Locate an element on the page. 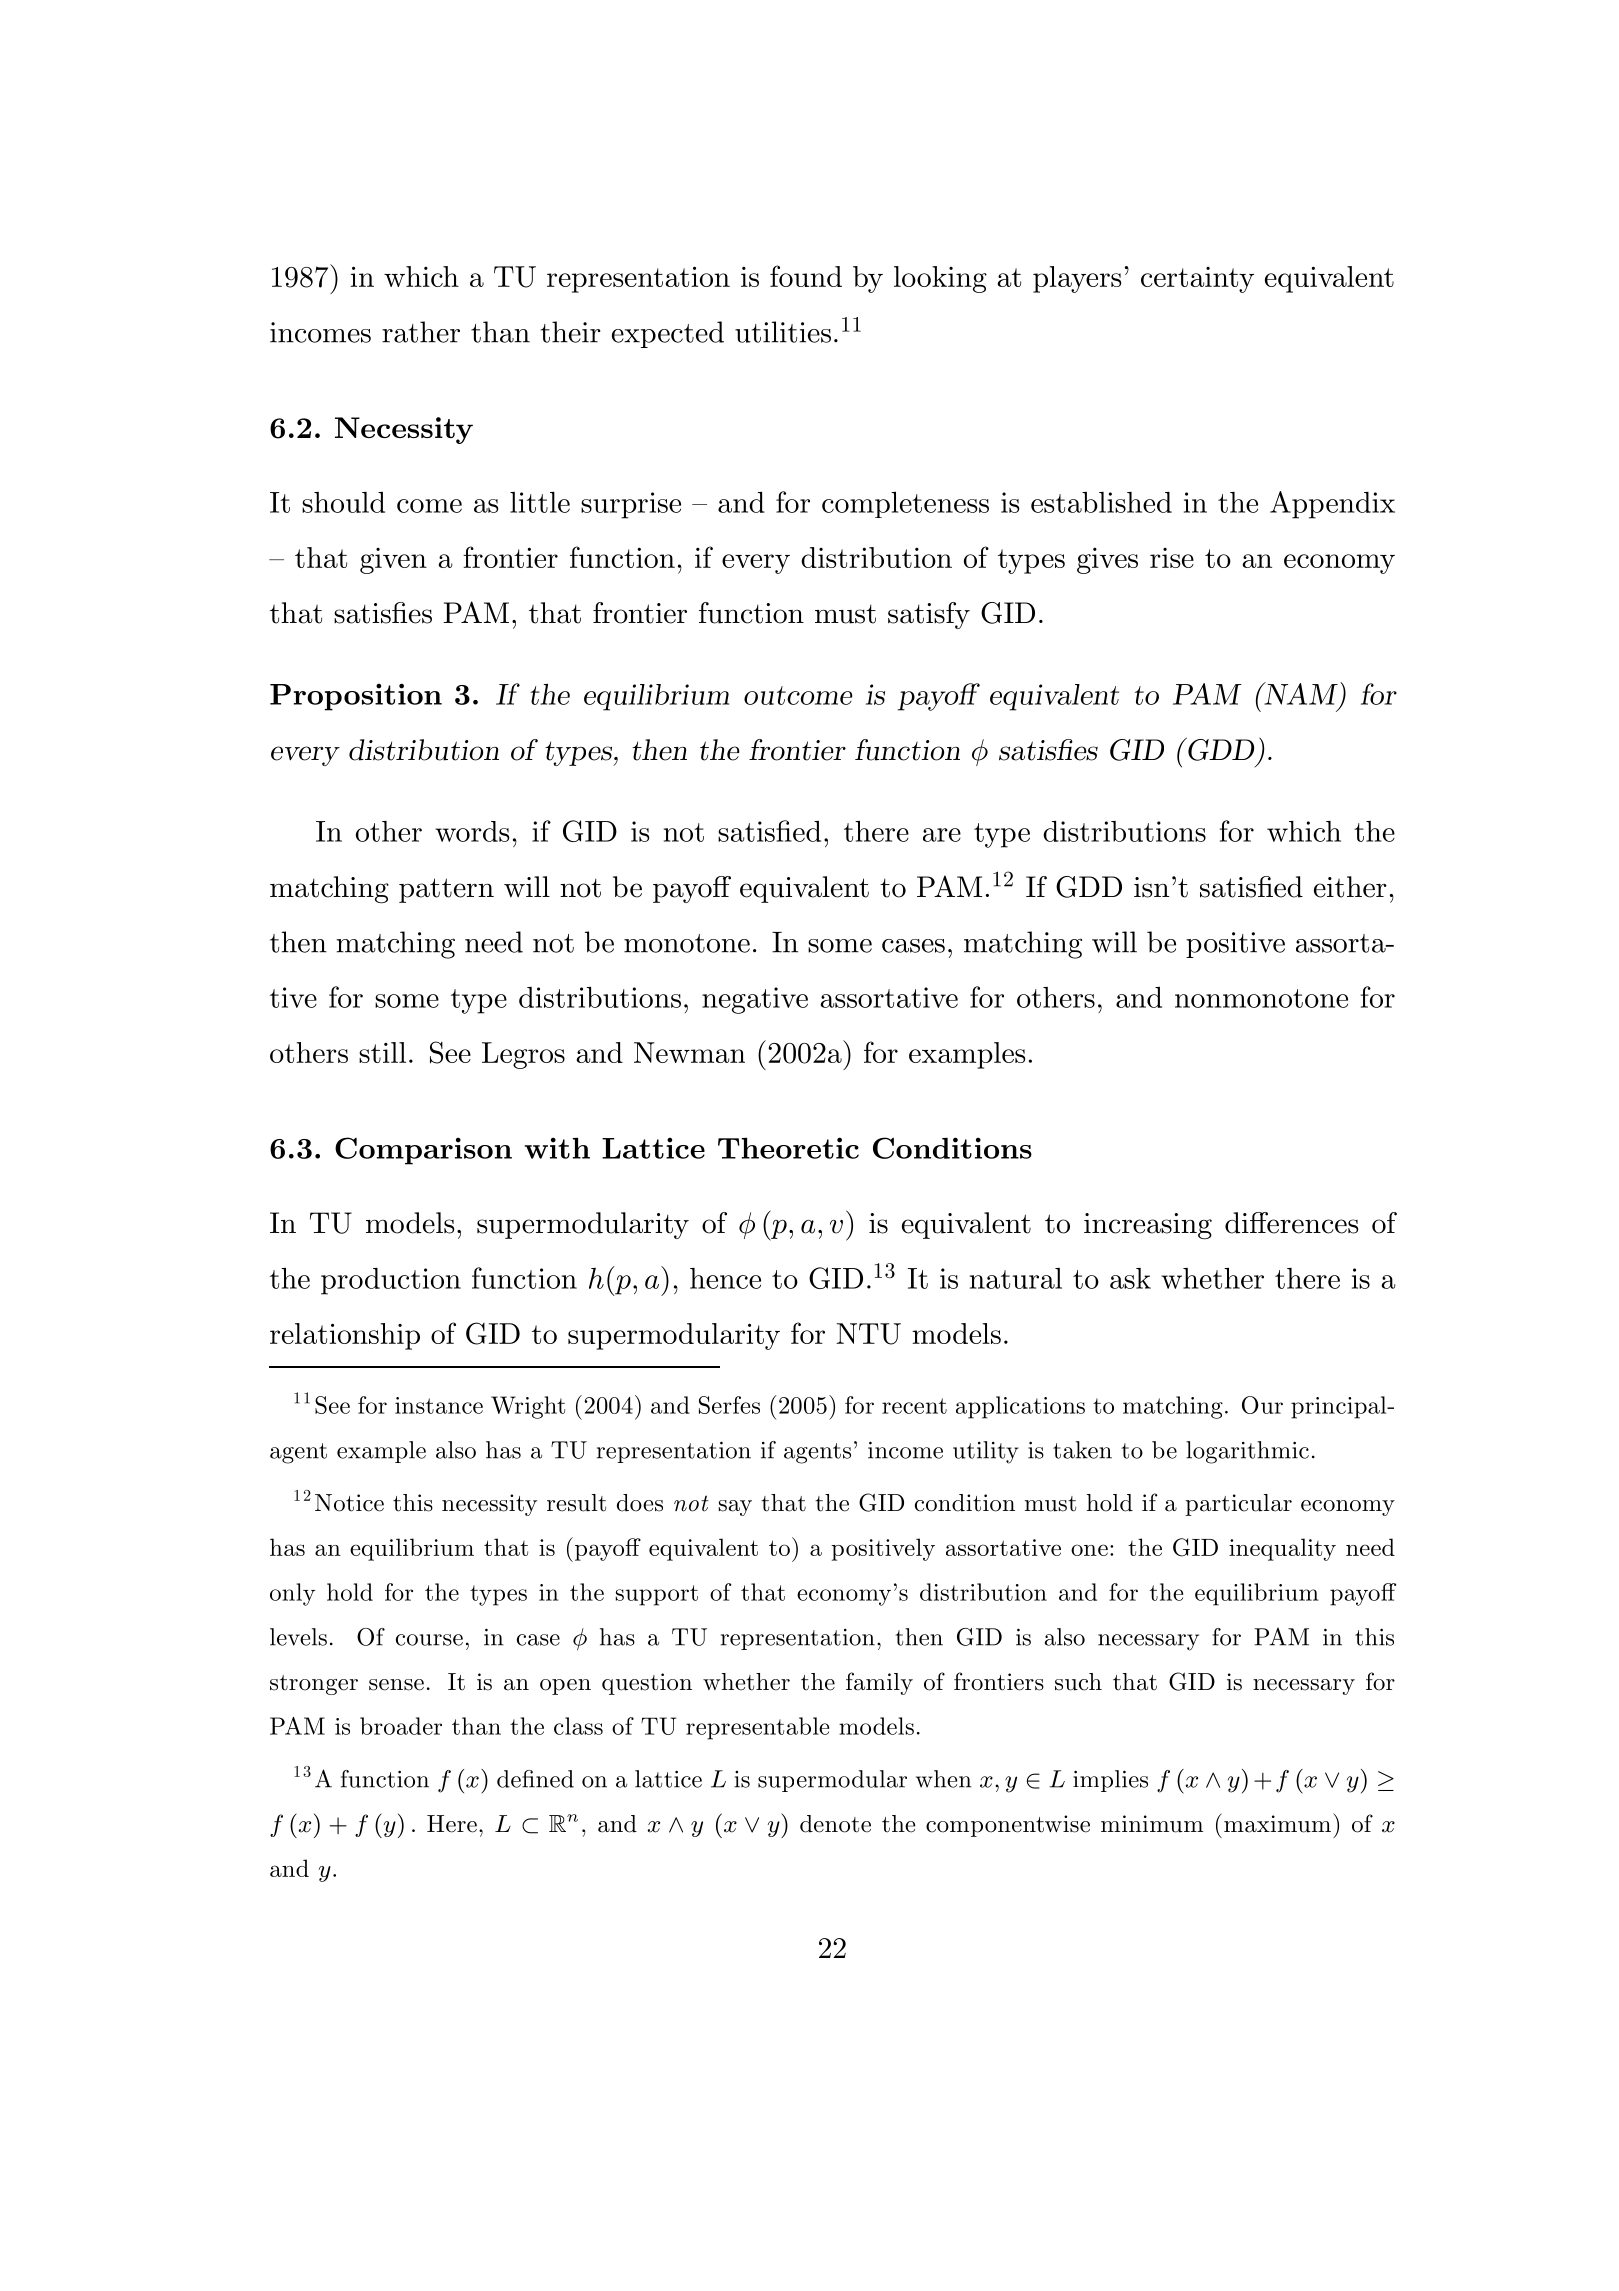  denote is located at coordinates (835, 1824).
